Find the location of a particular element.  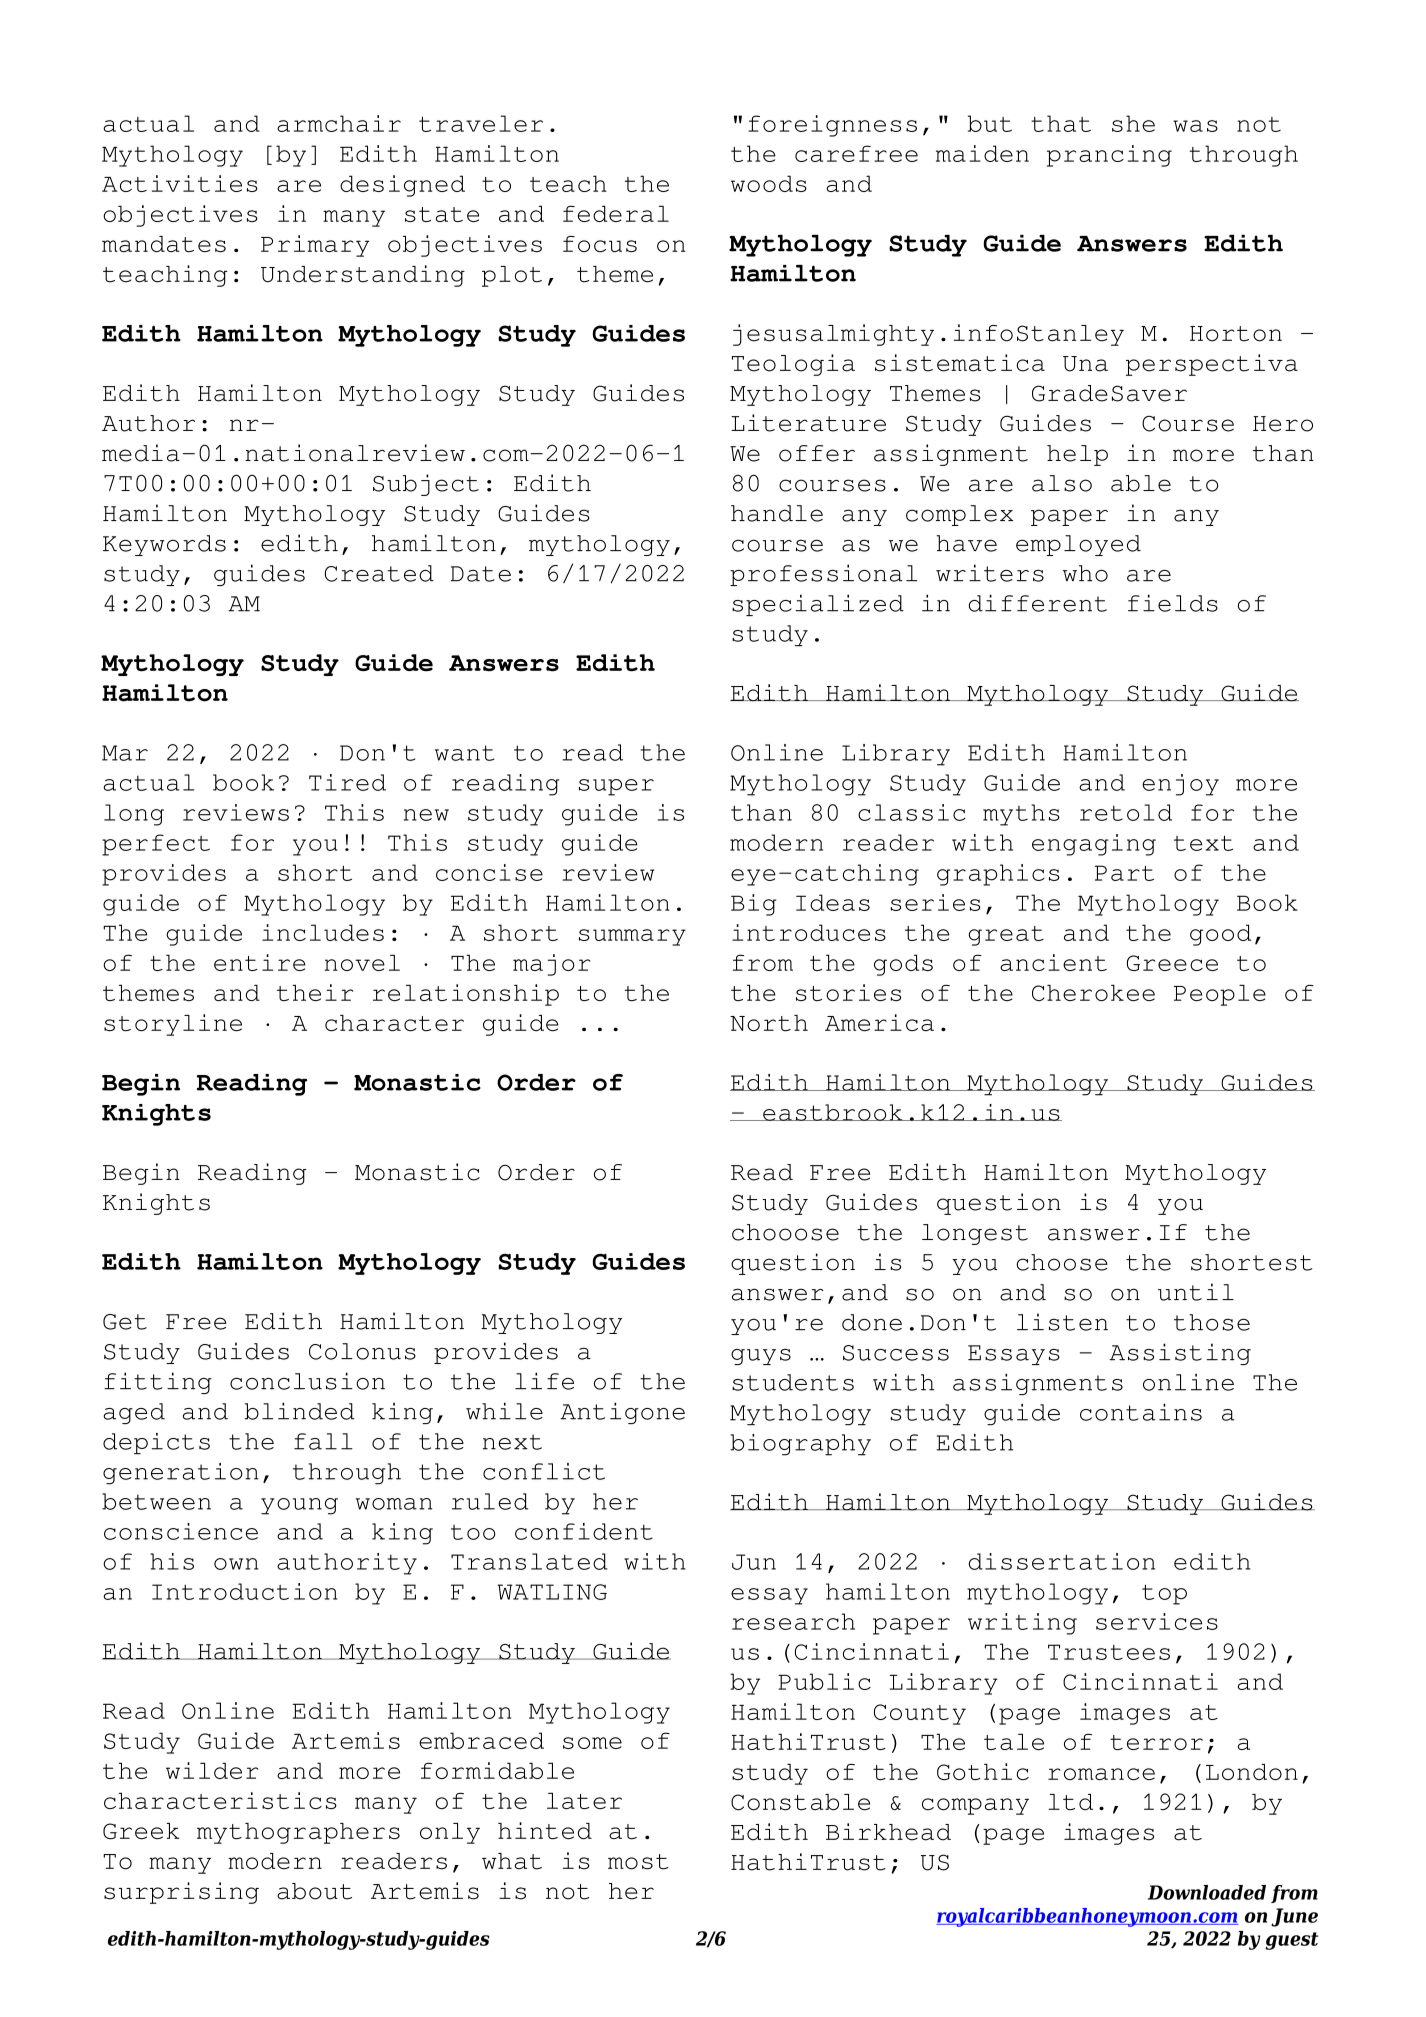

about is located at coordinates (314, 1891).
